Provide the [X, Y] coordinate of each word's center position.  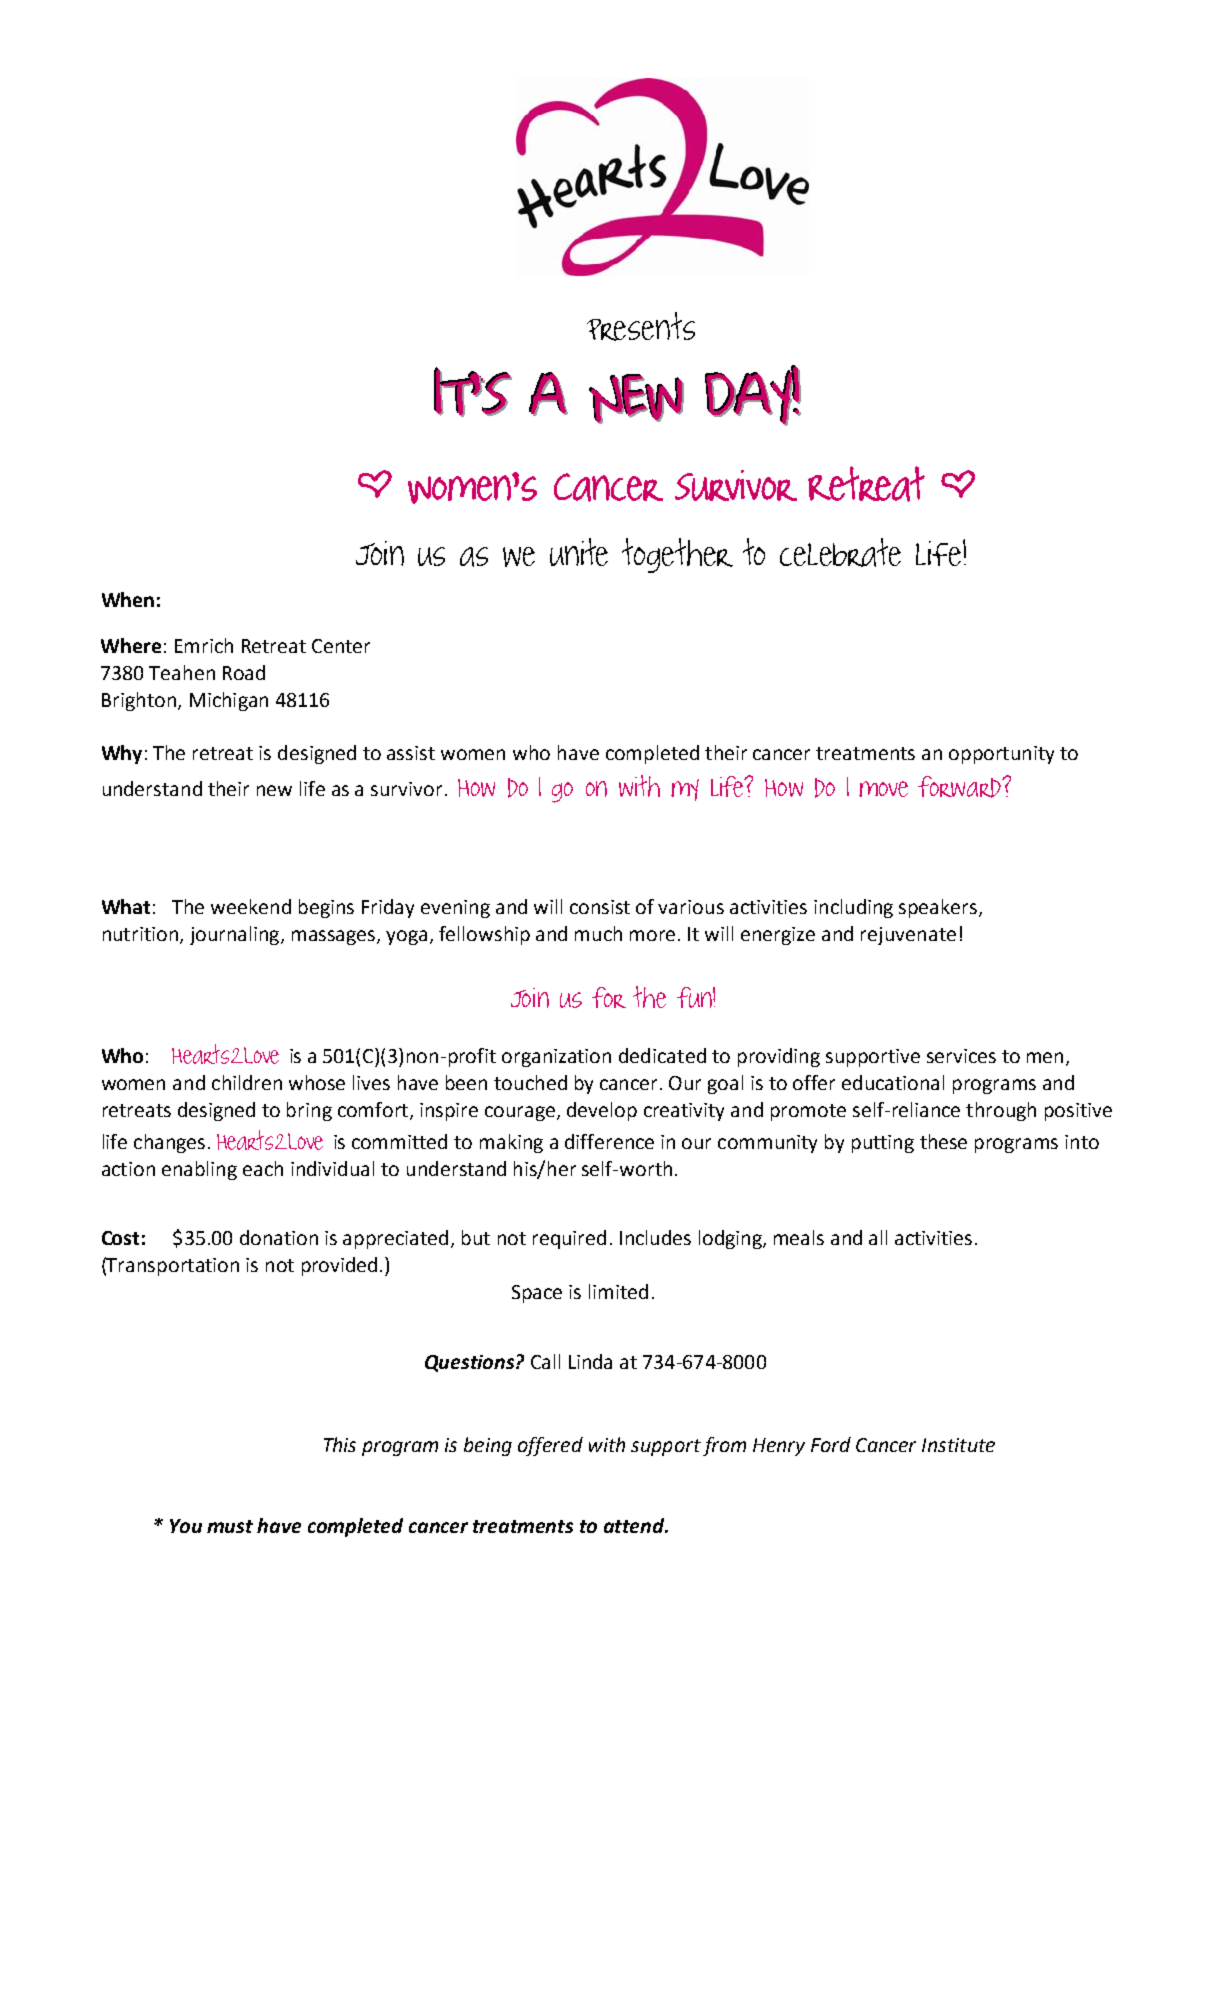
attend [635, 1525]
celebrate [840, 552]
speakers [939, 908]
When [128, 599]
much [598, 933]
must [230, 1526]
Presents [641, 326]
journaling [236, 935]
